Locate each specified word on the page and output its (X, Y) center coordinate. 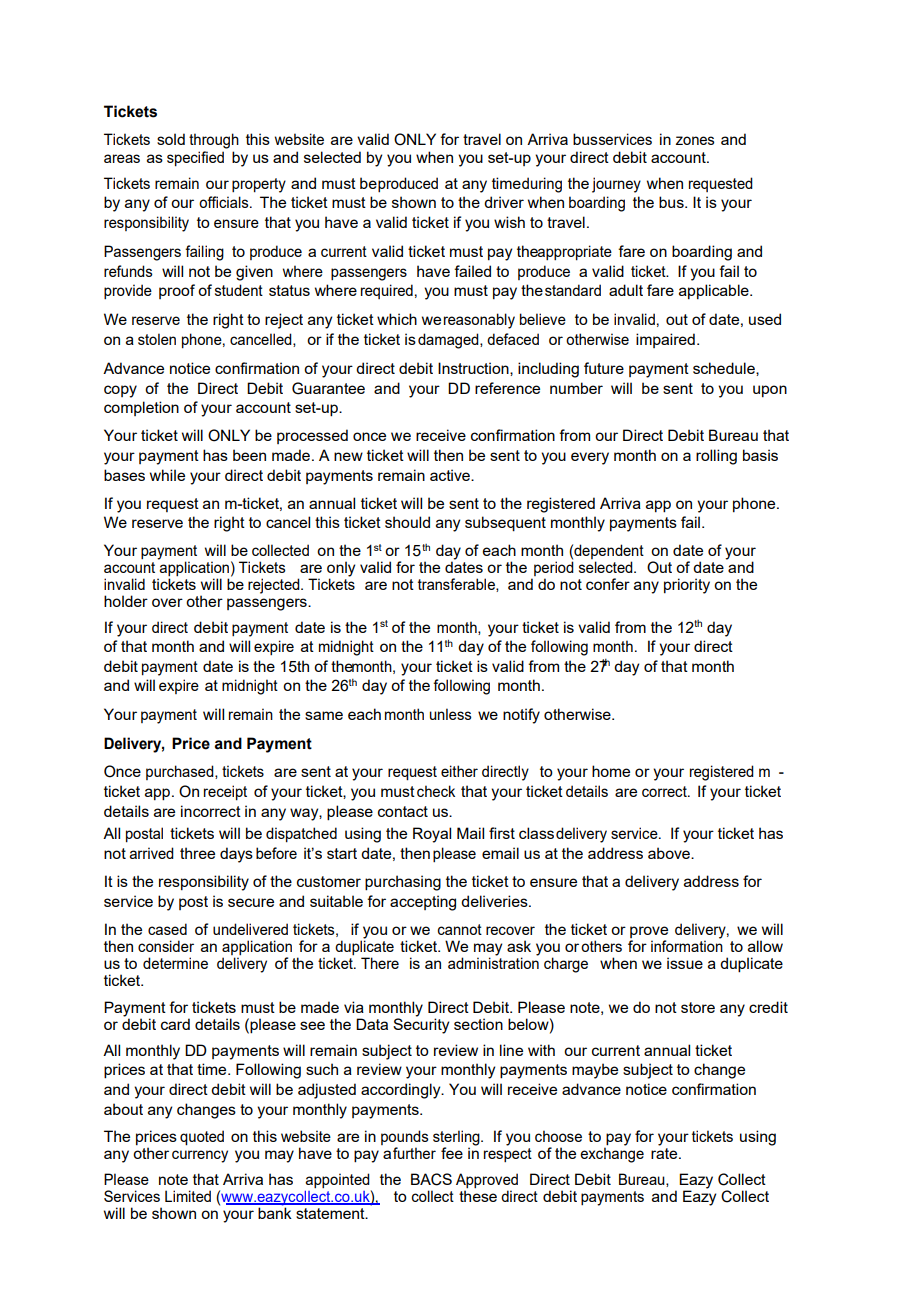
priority (687, 586)
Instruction (474, 369)
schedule (725, 369)
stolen (157, 339)
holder (126, 601)
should (407, 522)
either (459, 771)
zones (695, 140)
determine (175, 963)
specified (195, 158)
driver (504, 202)
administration (493, 963)
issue (685, 963)
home (611, 771)
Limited (188, 1196)
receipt (225, 792)
